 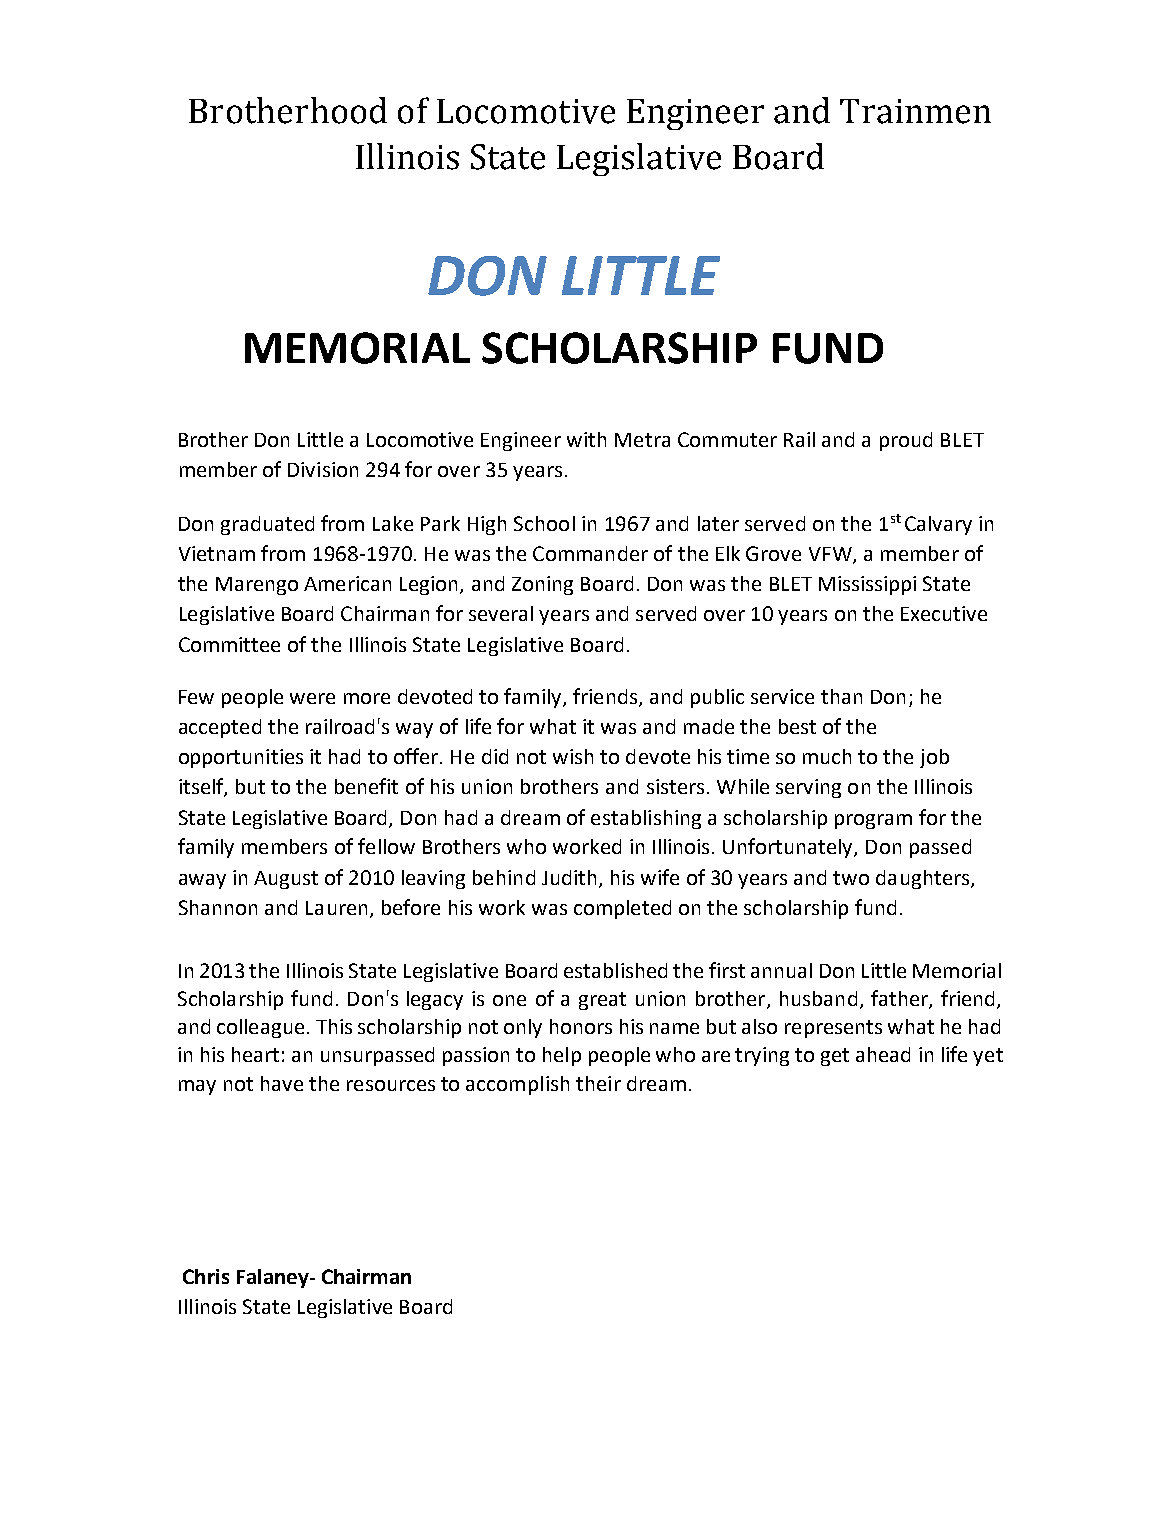 What do you see at coordinates (598, 1083) in the screenshot?
I see `their` at bounding box center [598, 1083].
